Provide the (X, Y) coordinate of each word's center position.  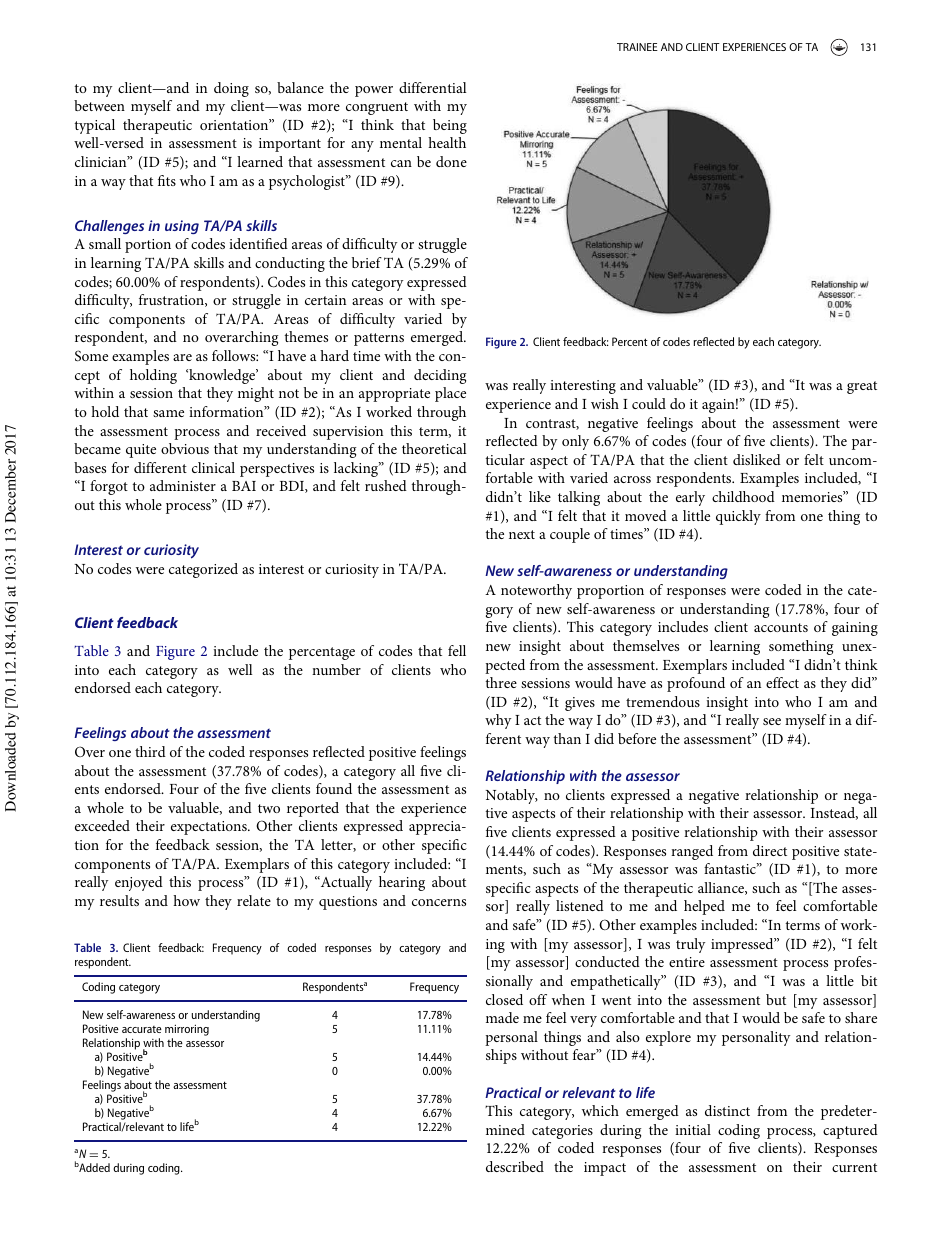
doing (231, 89)
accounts (781, 627)
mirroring (187, 1030)
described (515, 1166)
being (450, 126)
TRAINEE (637, 47)
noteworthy (536, 591)
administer (183, 485)
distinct (727, 1110)
